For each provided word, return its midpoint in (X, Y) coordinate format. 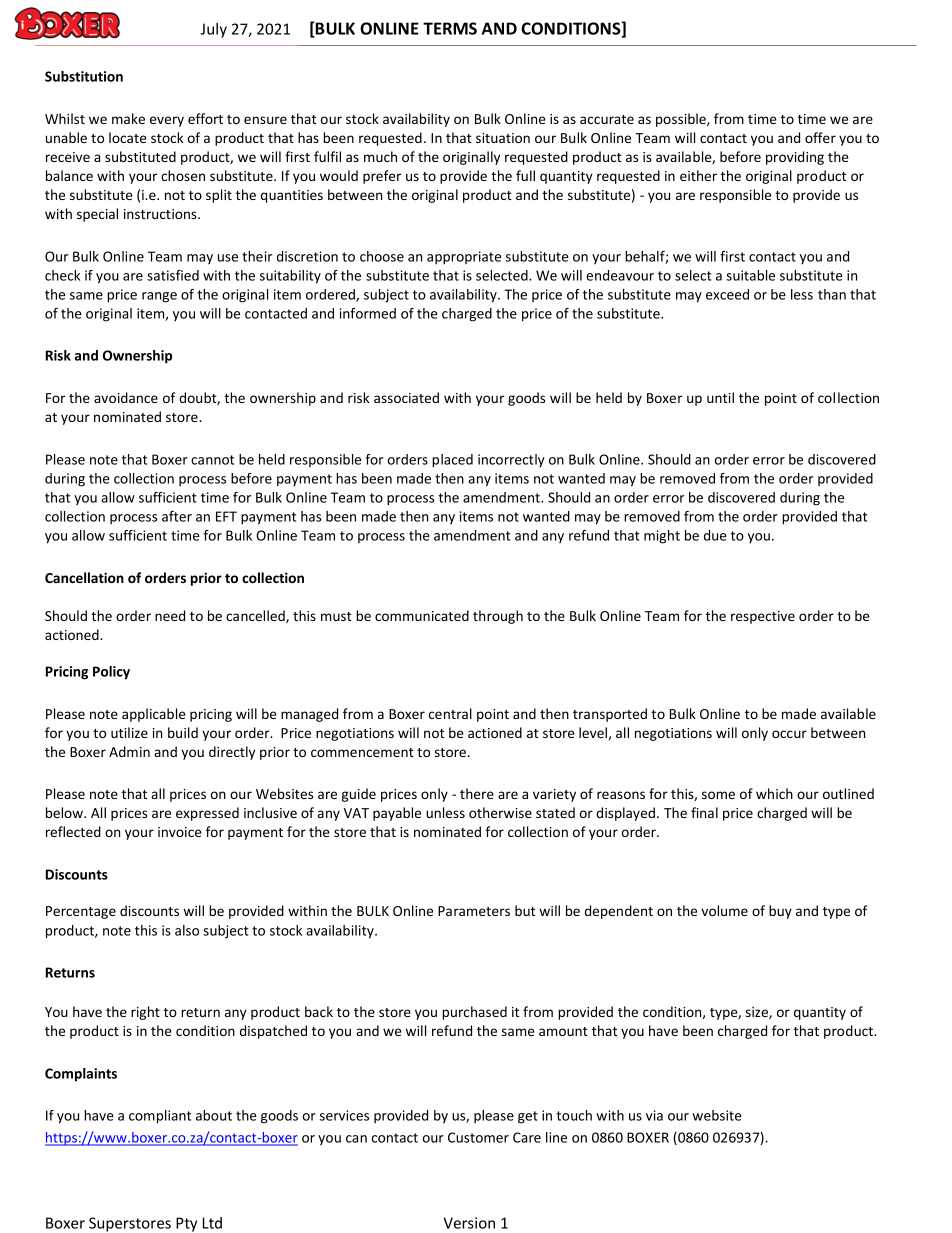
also (187, 930)
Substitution (84, 76)
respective (763, 617)
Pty (186, 1224)
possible (682, 120)
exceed (727, 294)
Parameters (474, 911)
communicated (422, 615)
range (159, 297)
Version (469, 1223)
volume (724, 910)
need (170, 615)
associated (406, 397)
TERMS (450, 28)
